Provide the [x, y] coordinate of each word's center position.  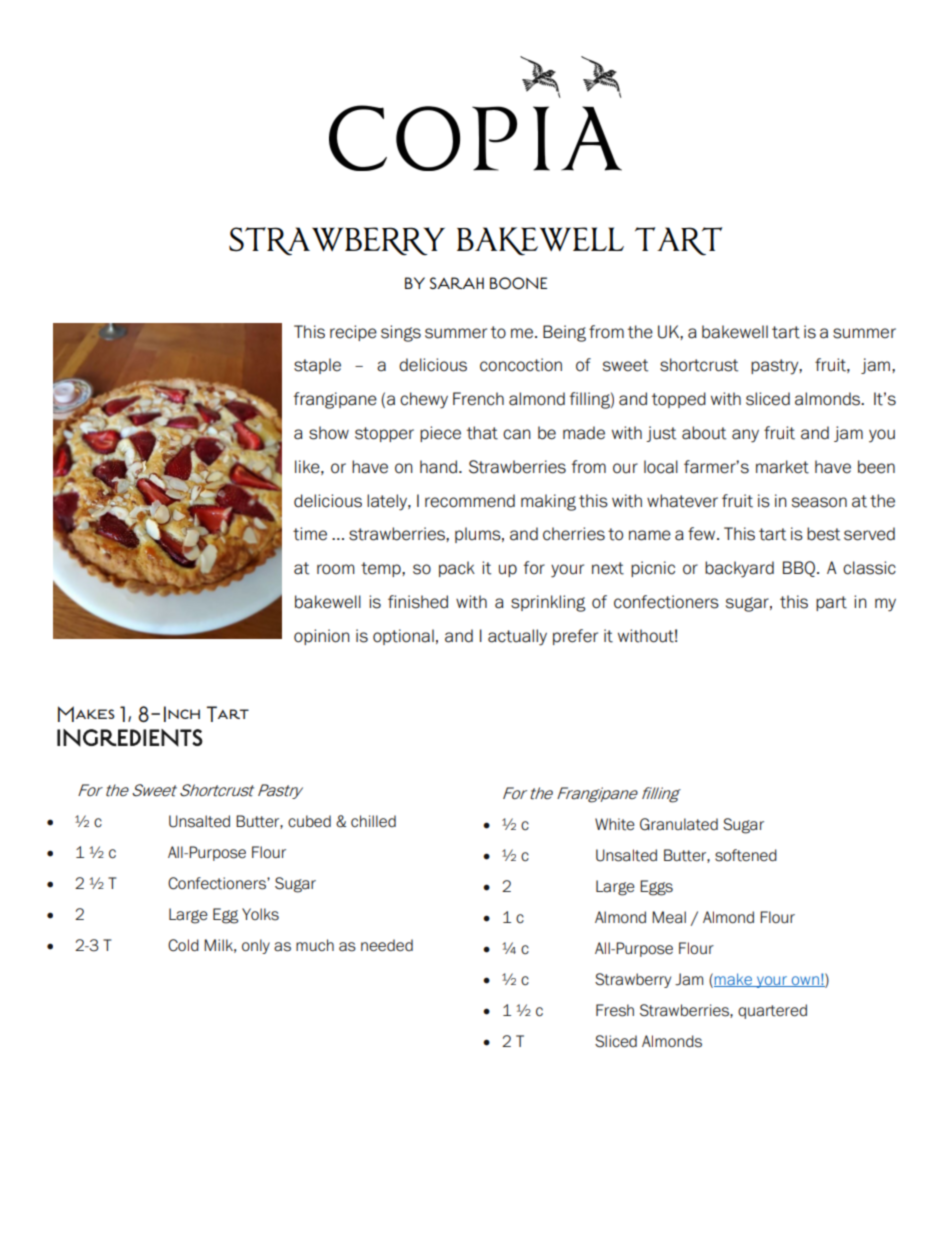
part [831, 603]
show [329, 433]
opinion [322, 637]
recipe [353, 333]
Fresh [615, 1010]
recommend [470, 501]
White [615, 824]
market [782, 467]
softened [746, 855]
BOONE [518, 283]
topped [679, 400]
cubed [309, 821]
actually [517, 637]
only [256, 946]
